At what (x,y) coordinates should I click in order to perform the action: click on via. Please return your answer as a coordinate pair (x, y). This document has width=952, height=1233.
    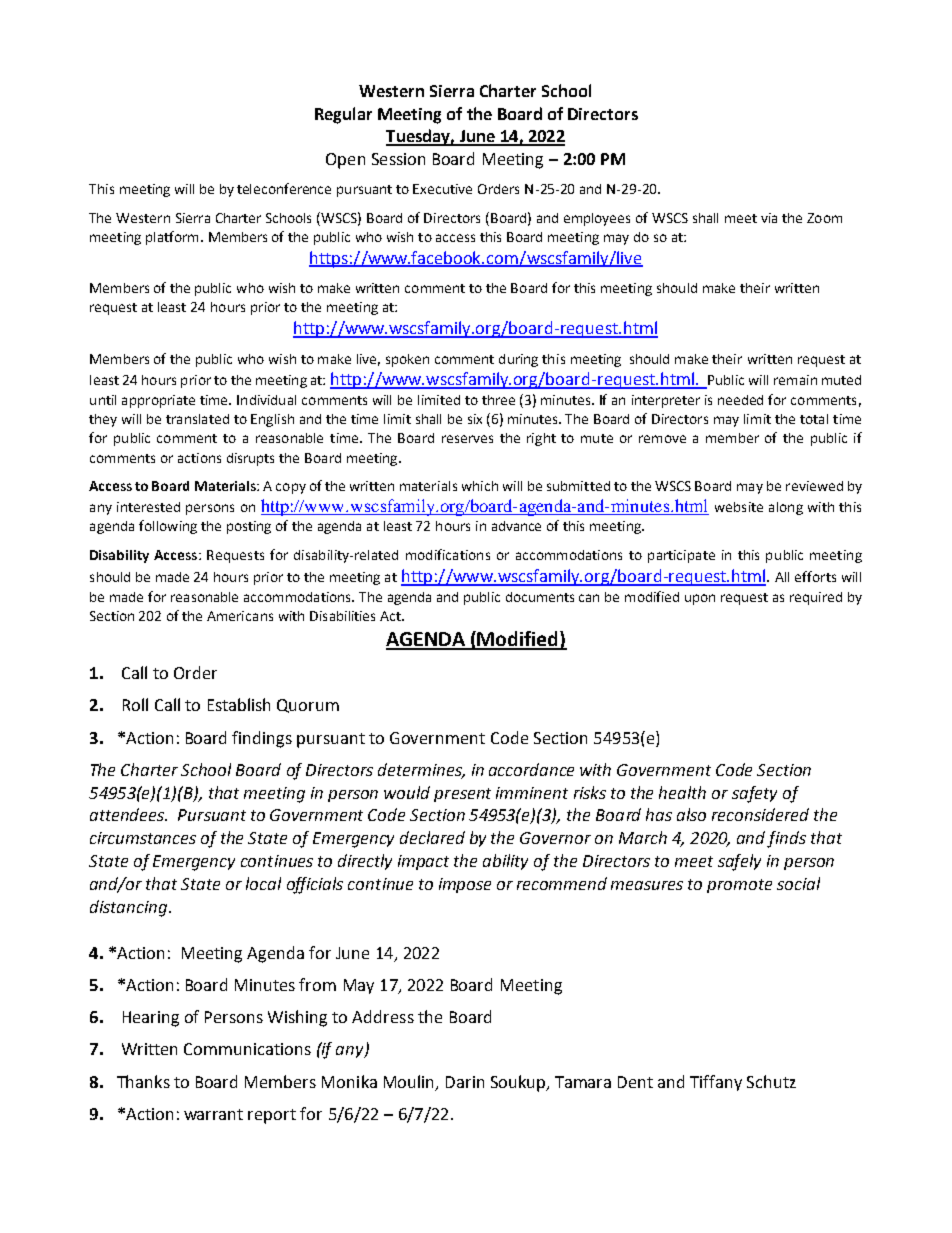
    Looking at the image, I should click on (769, 218).
